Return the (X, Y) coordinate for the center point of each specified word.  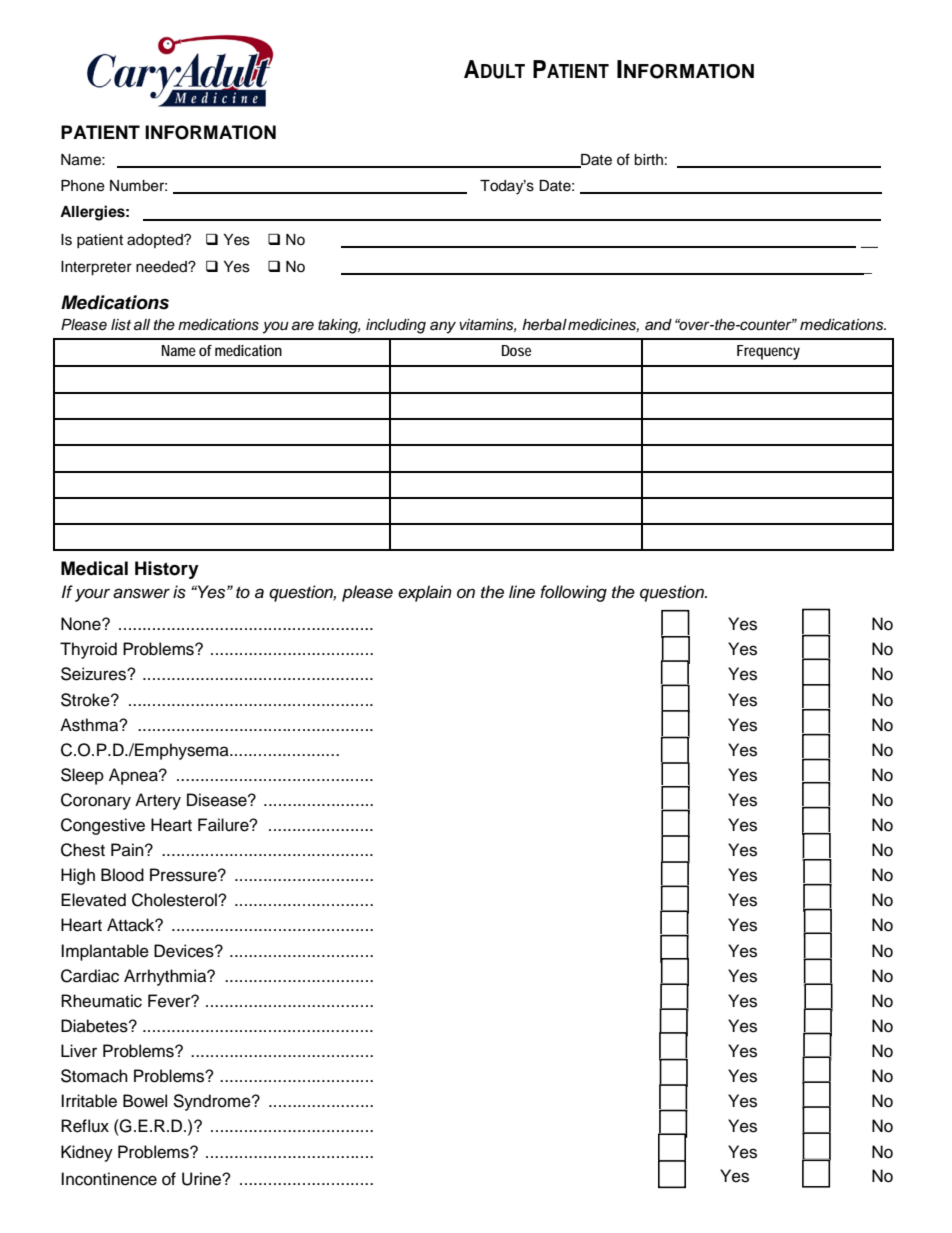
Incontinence (109, 1179)
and (658, 325)
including (396, 326)
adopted (156, 241)
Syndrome (213, 1102)
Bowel (145, 1101)
